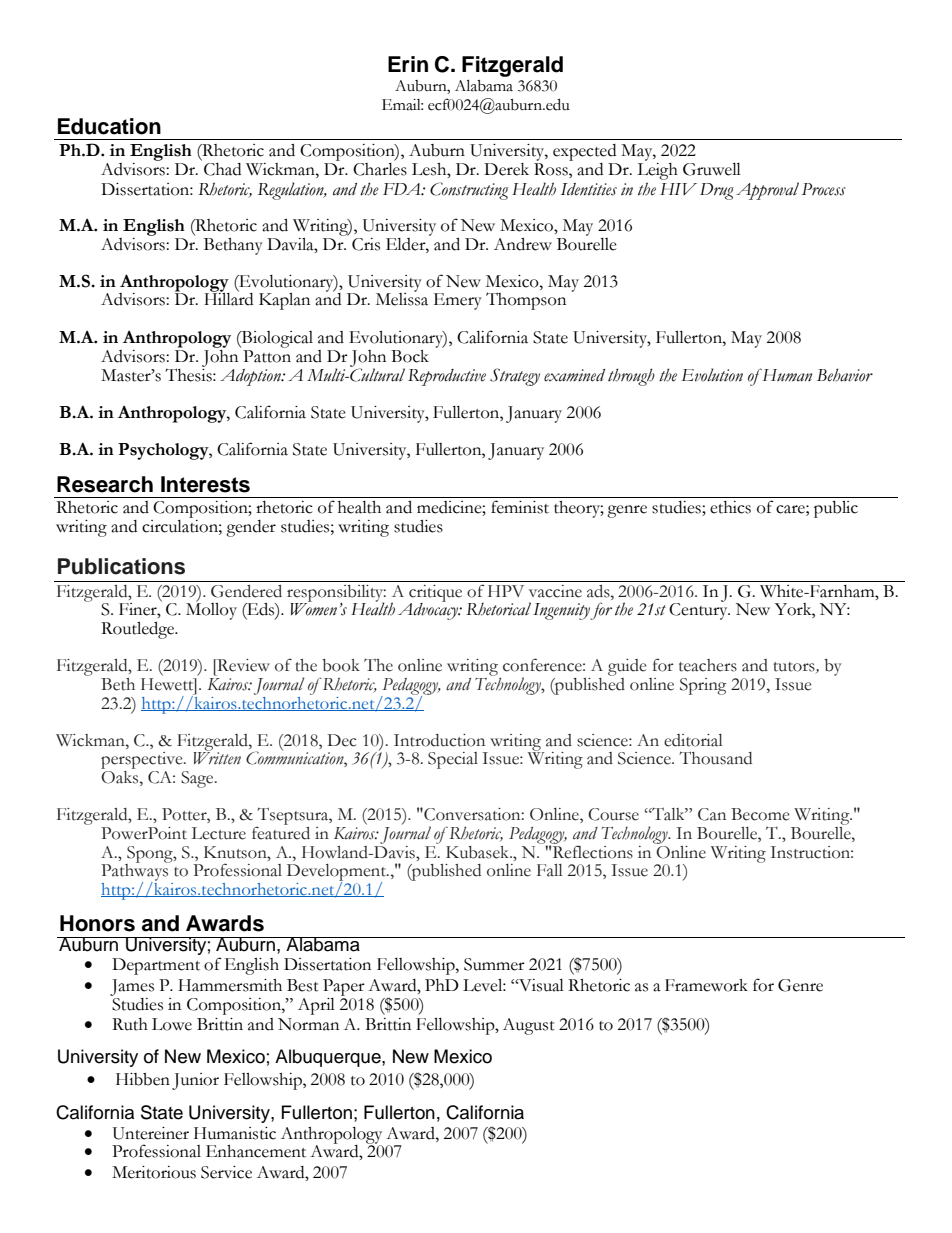 This page has width=952, height=1233. What do you see at coordinates (211, 610) in the page?
I see `Molloy` at bounding box center [211, 610].
